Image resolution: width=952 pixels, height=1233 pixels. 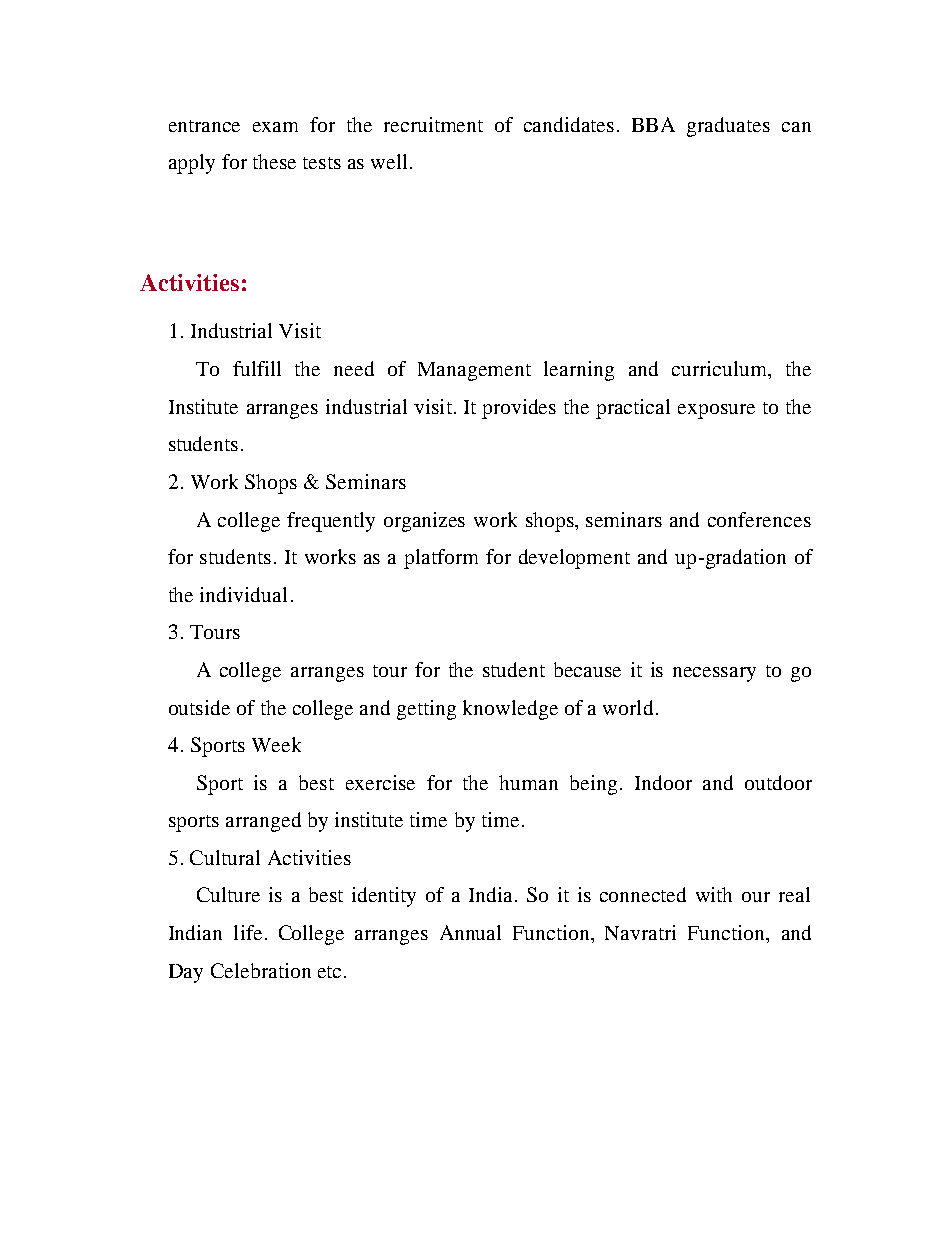 What do you see at coordinates (470, 932) in the screenshot?
I see `Annual` at bounding box center [470, 932].
